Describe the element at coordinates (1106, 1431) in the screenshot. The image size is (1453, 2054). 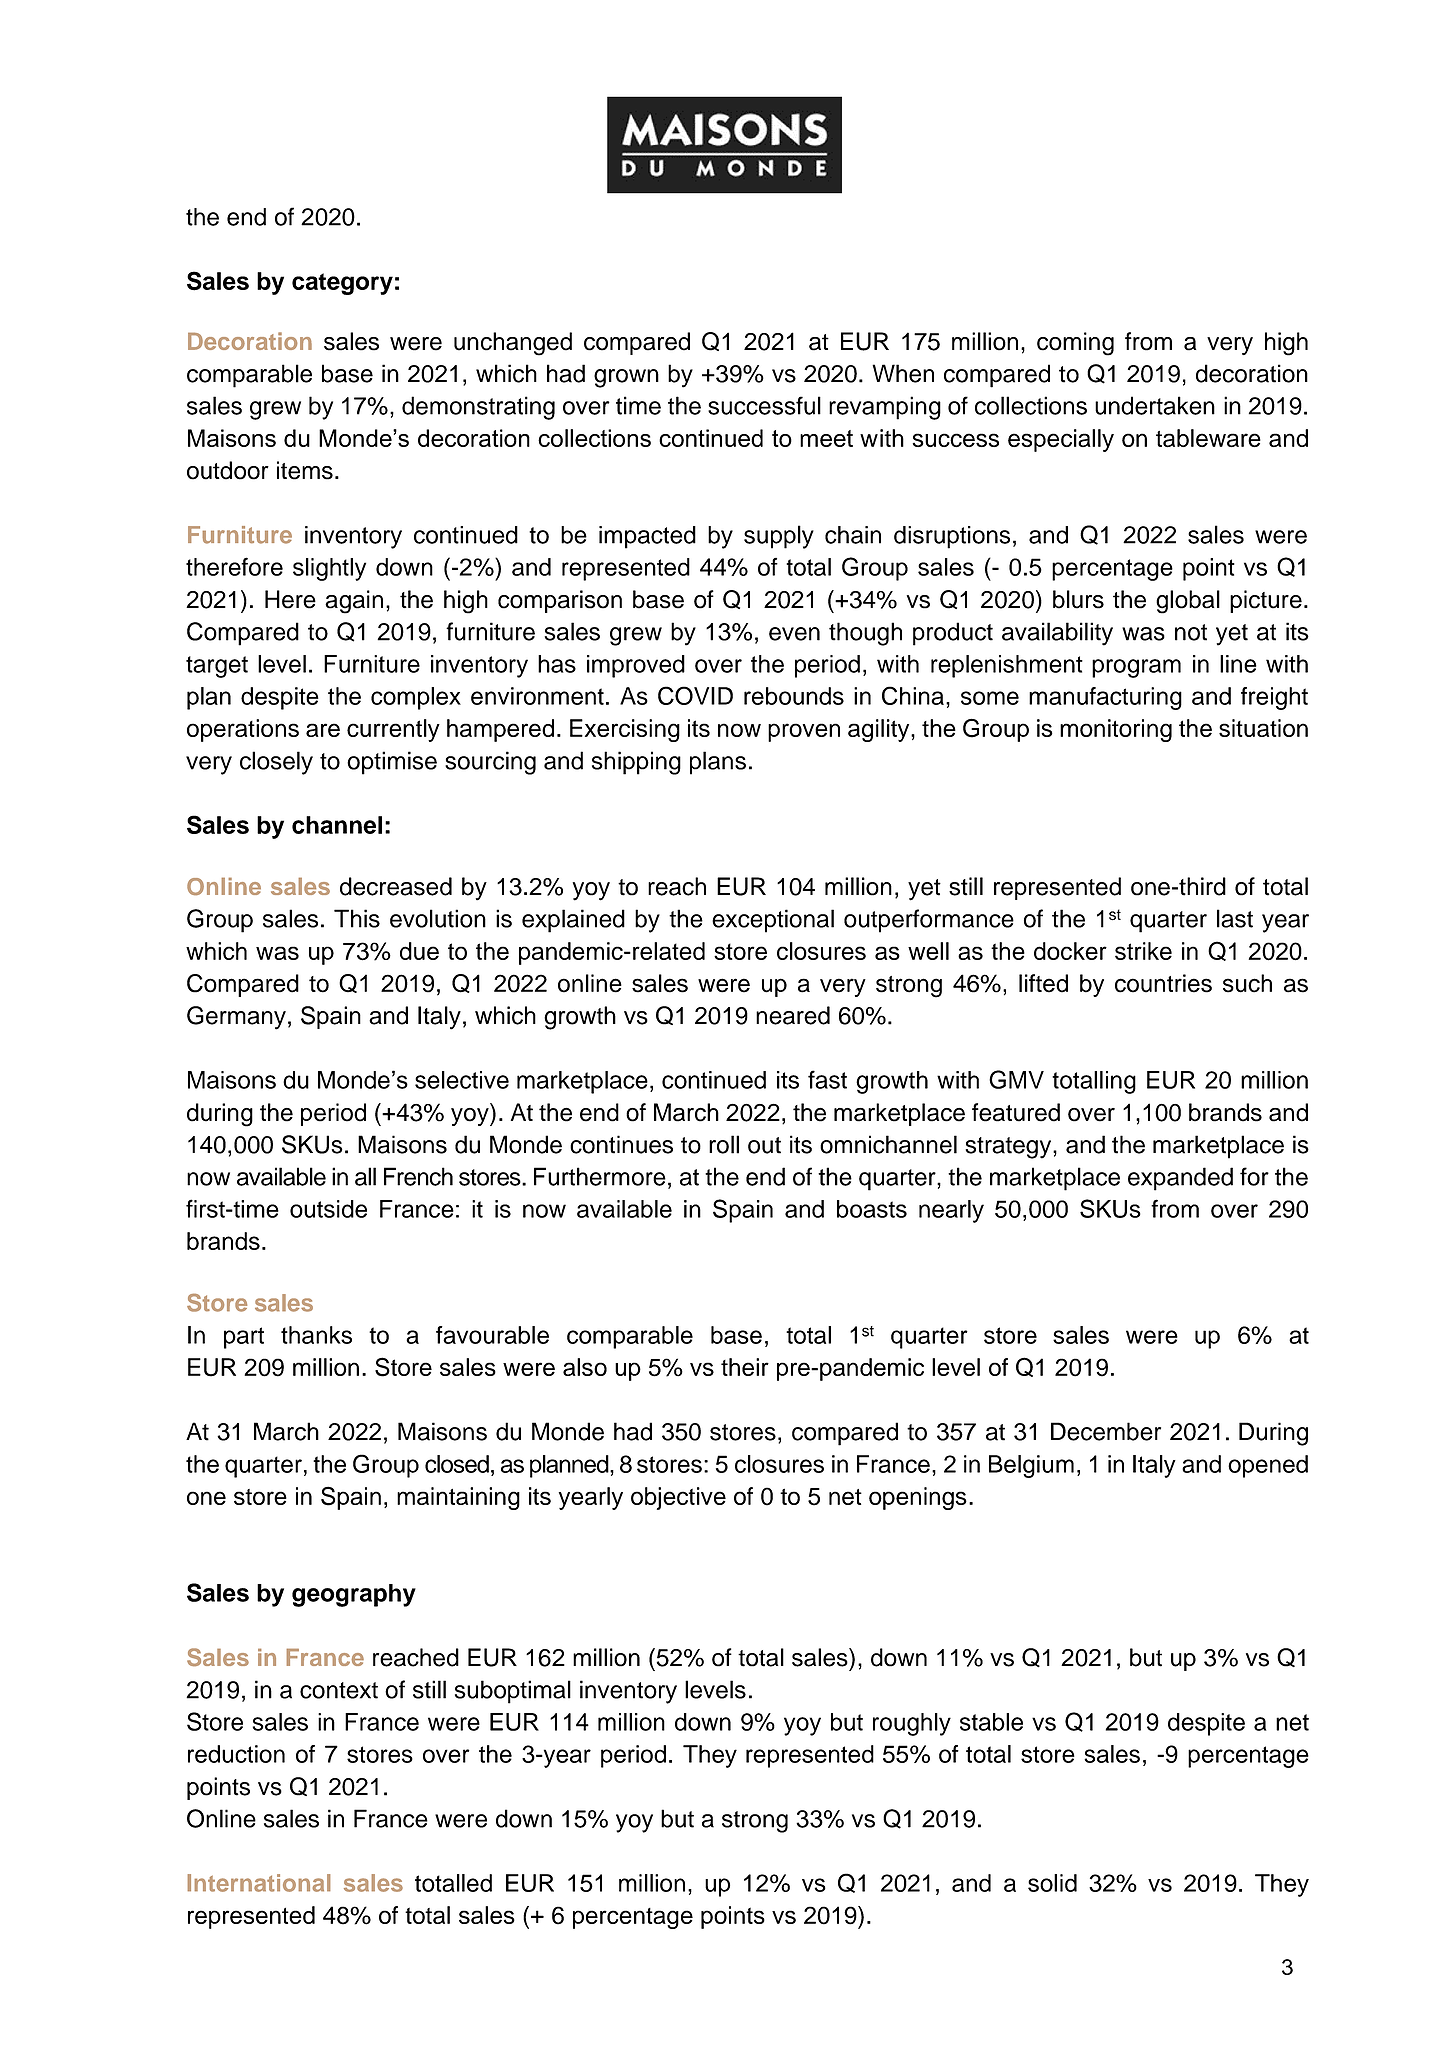
I see `December` at that location.
